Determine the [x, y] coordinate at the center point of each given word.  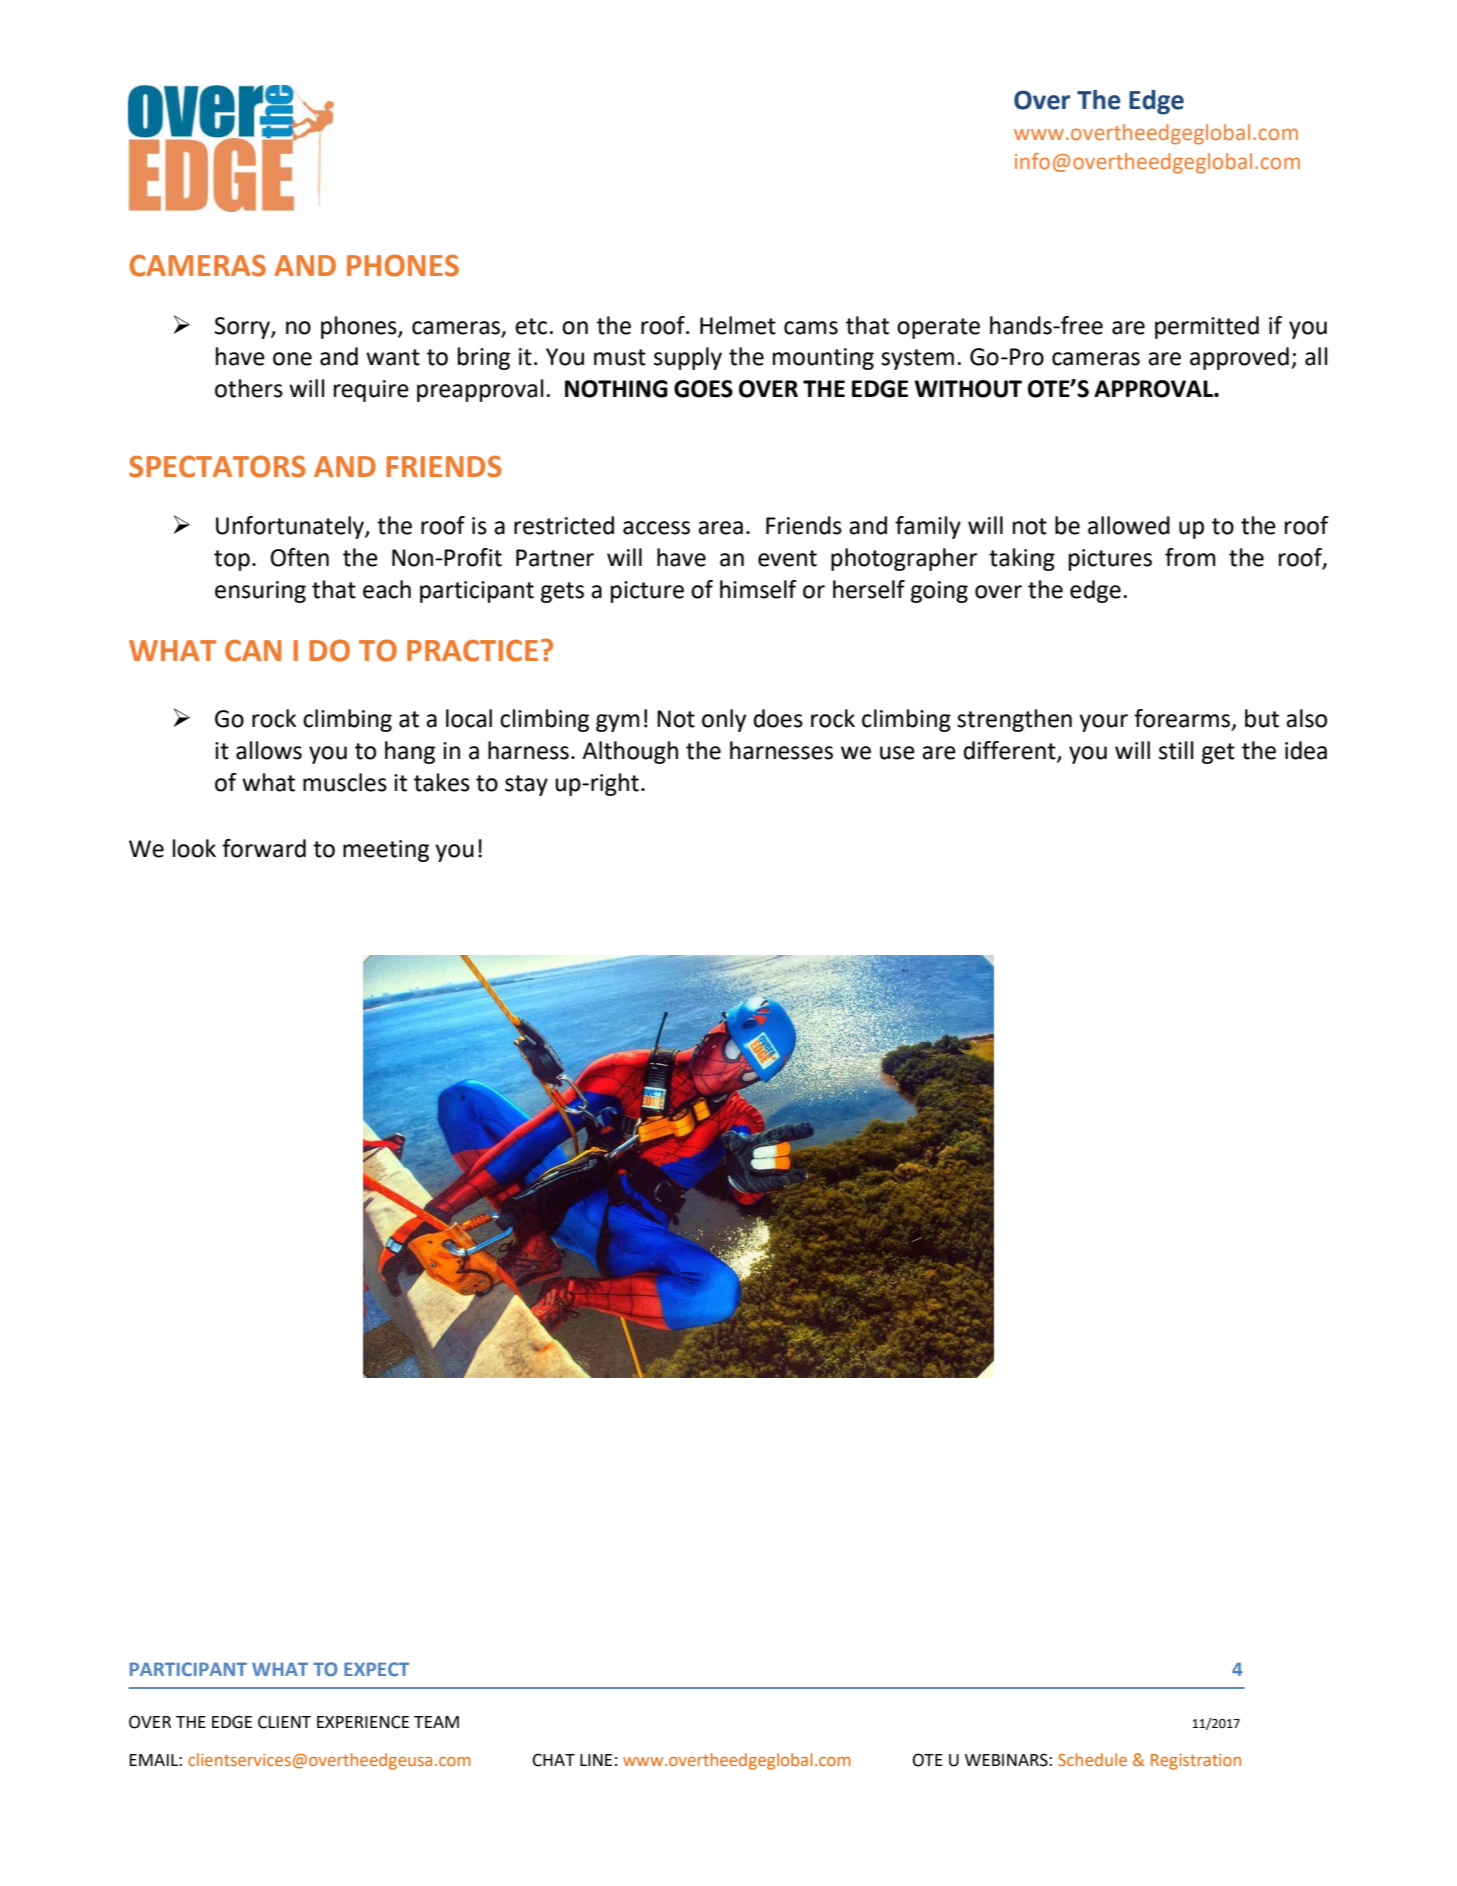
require [371, 391]
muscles [345, 782]
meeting [386, 851]
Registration [1196, 1762]
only [724, 720]
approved [1239, 358]
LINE [596, 1760]
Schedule [1092, 1759]
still [1176, 750]
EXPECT [376, 1669]
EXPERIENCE [363, 1722]
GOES [703, 389]
